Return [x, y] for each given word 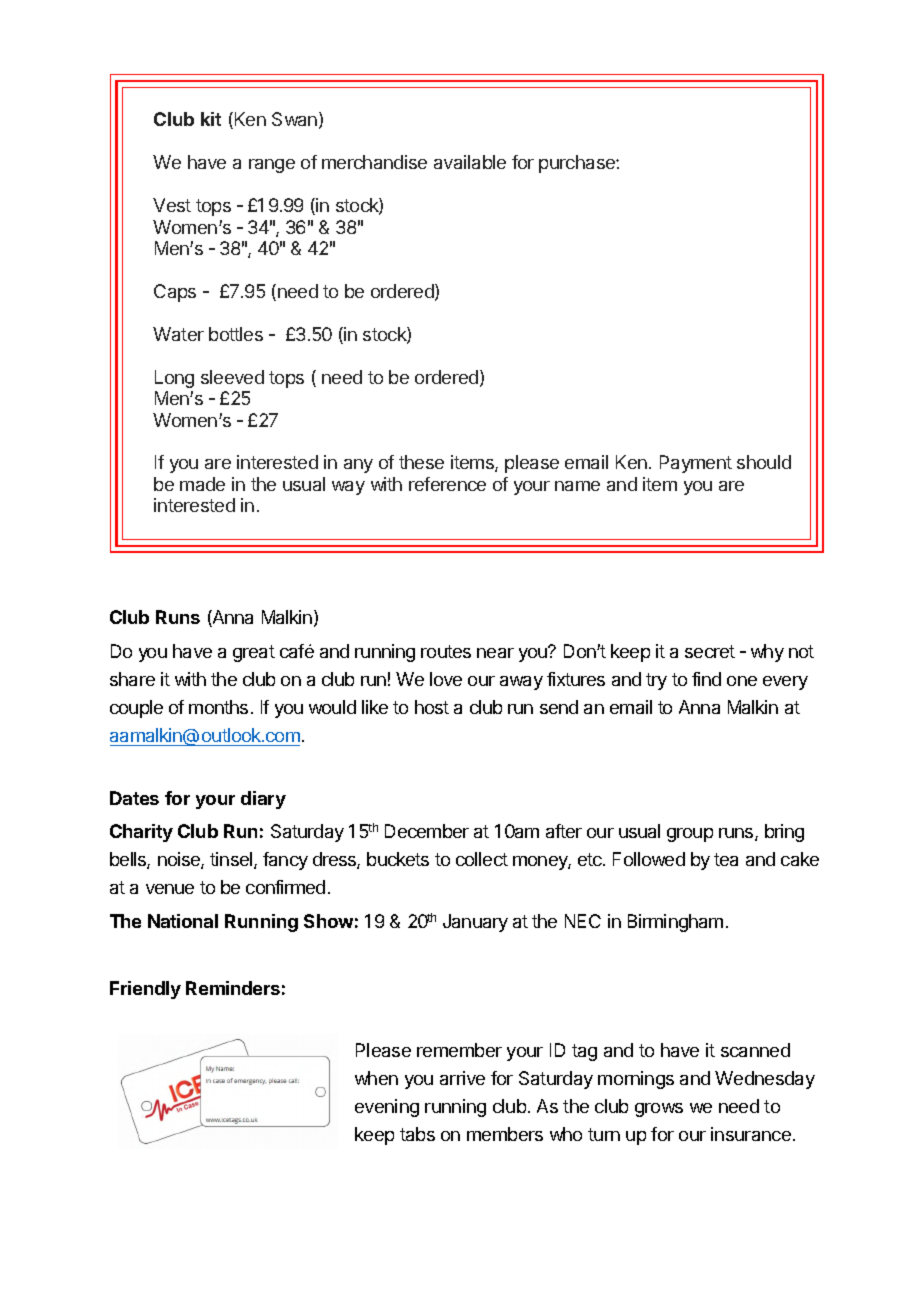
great [254, 653]
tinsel [232, 860]
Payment [696, 464]
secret [710, 651]
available [470, 162]
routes [446, 651]
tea [726, 859]
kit [211, 119]
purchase [578, 164]
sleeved [232, 377]
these [421, 462]
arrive [462, 1078]
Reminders [233, 988]
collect [482, 859]
